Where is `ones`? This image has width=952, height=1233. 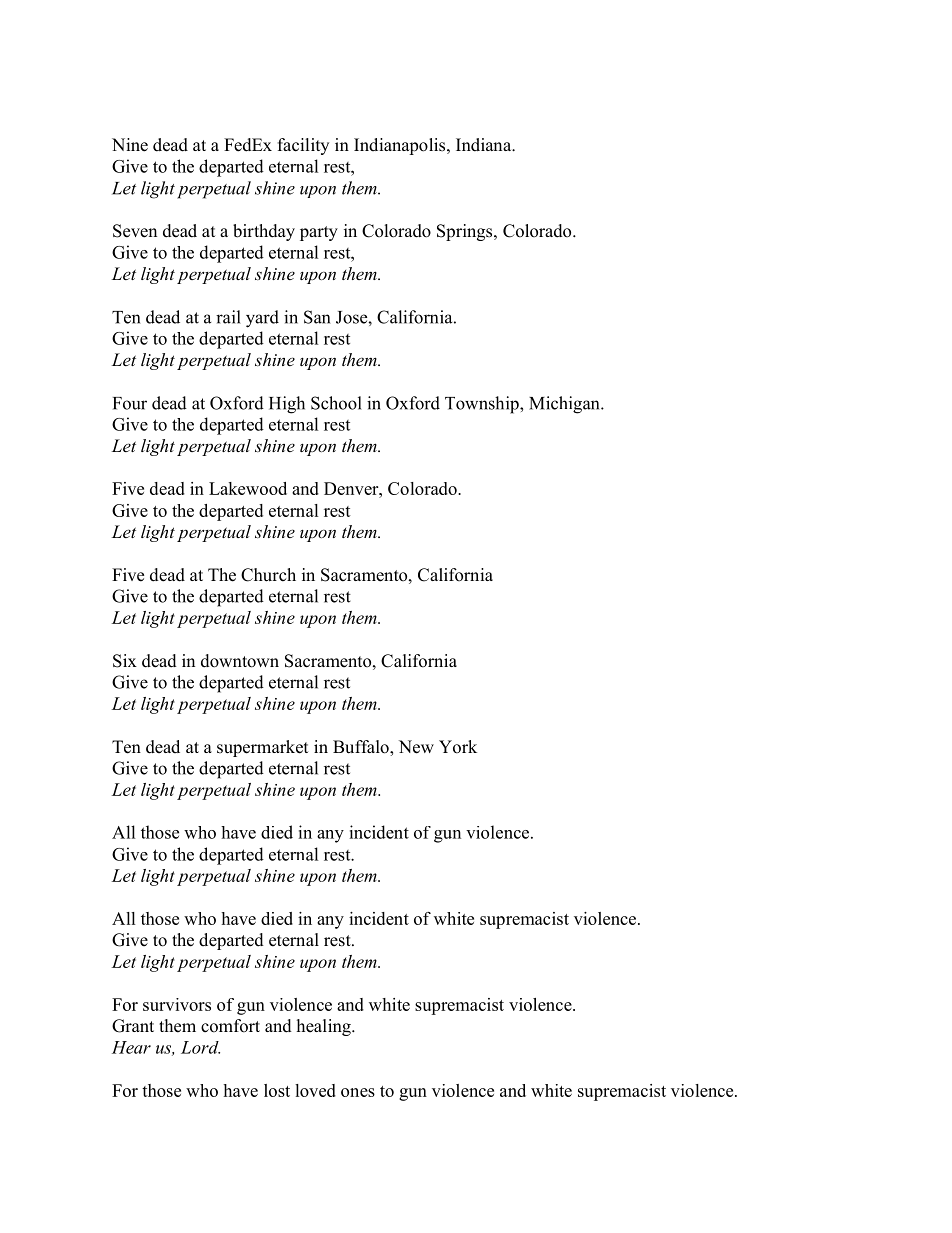
ones is located at coordinates (358, 1092).
